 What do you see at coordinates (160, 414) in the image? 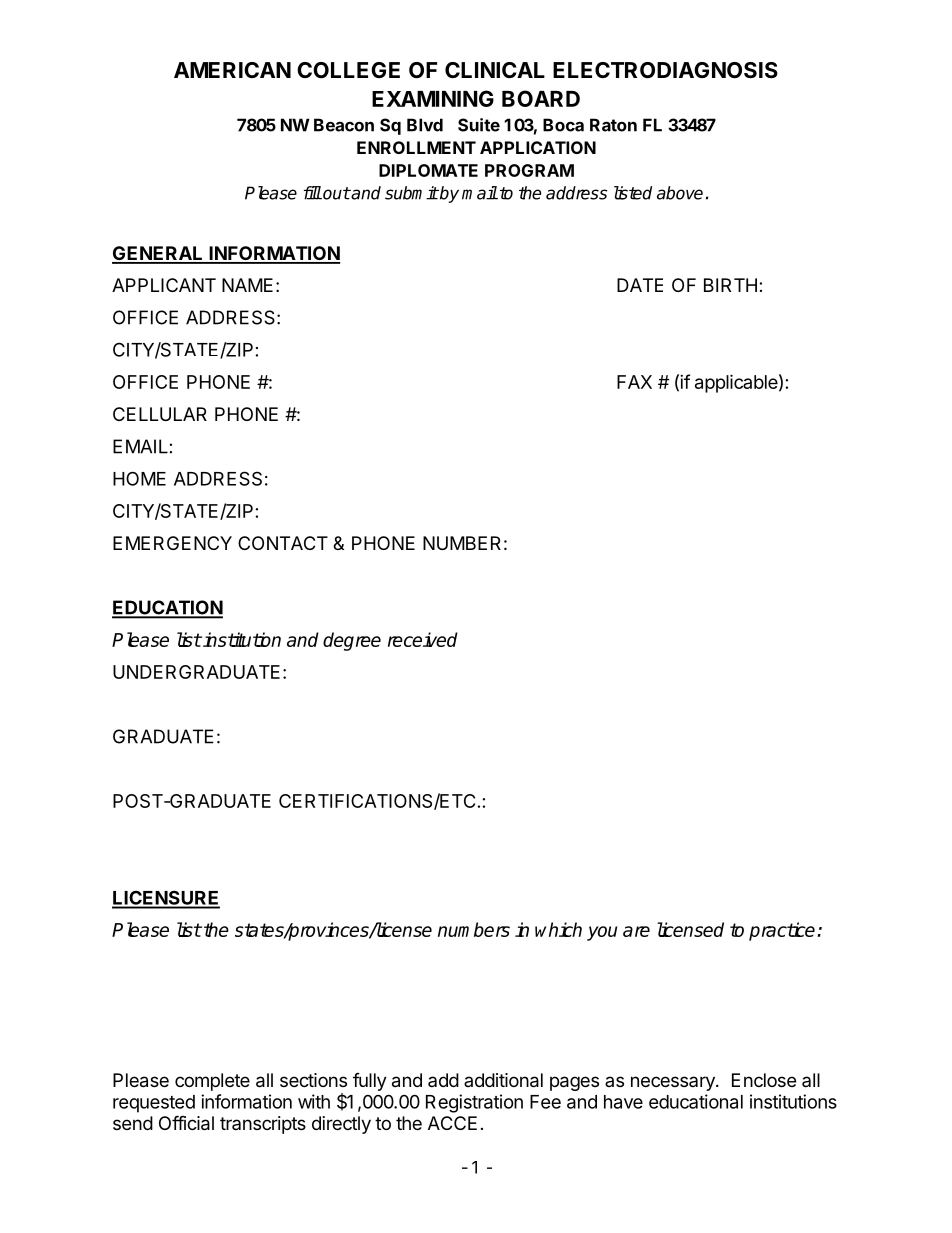
I see `CELLULAR` at bounding box center [160, 414].
